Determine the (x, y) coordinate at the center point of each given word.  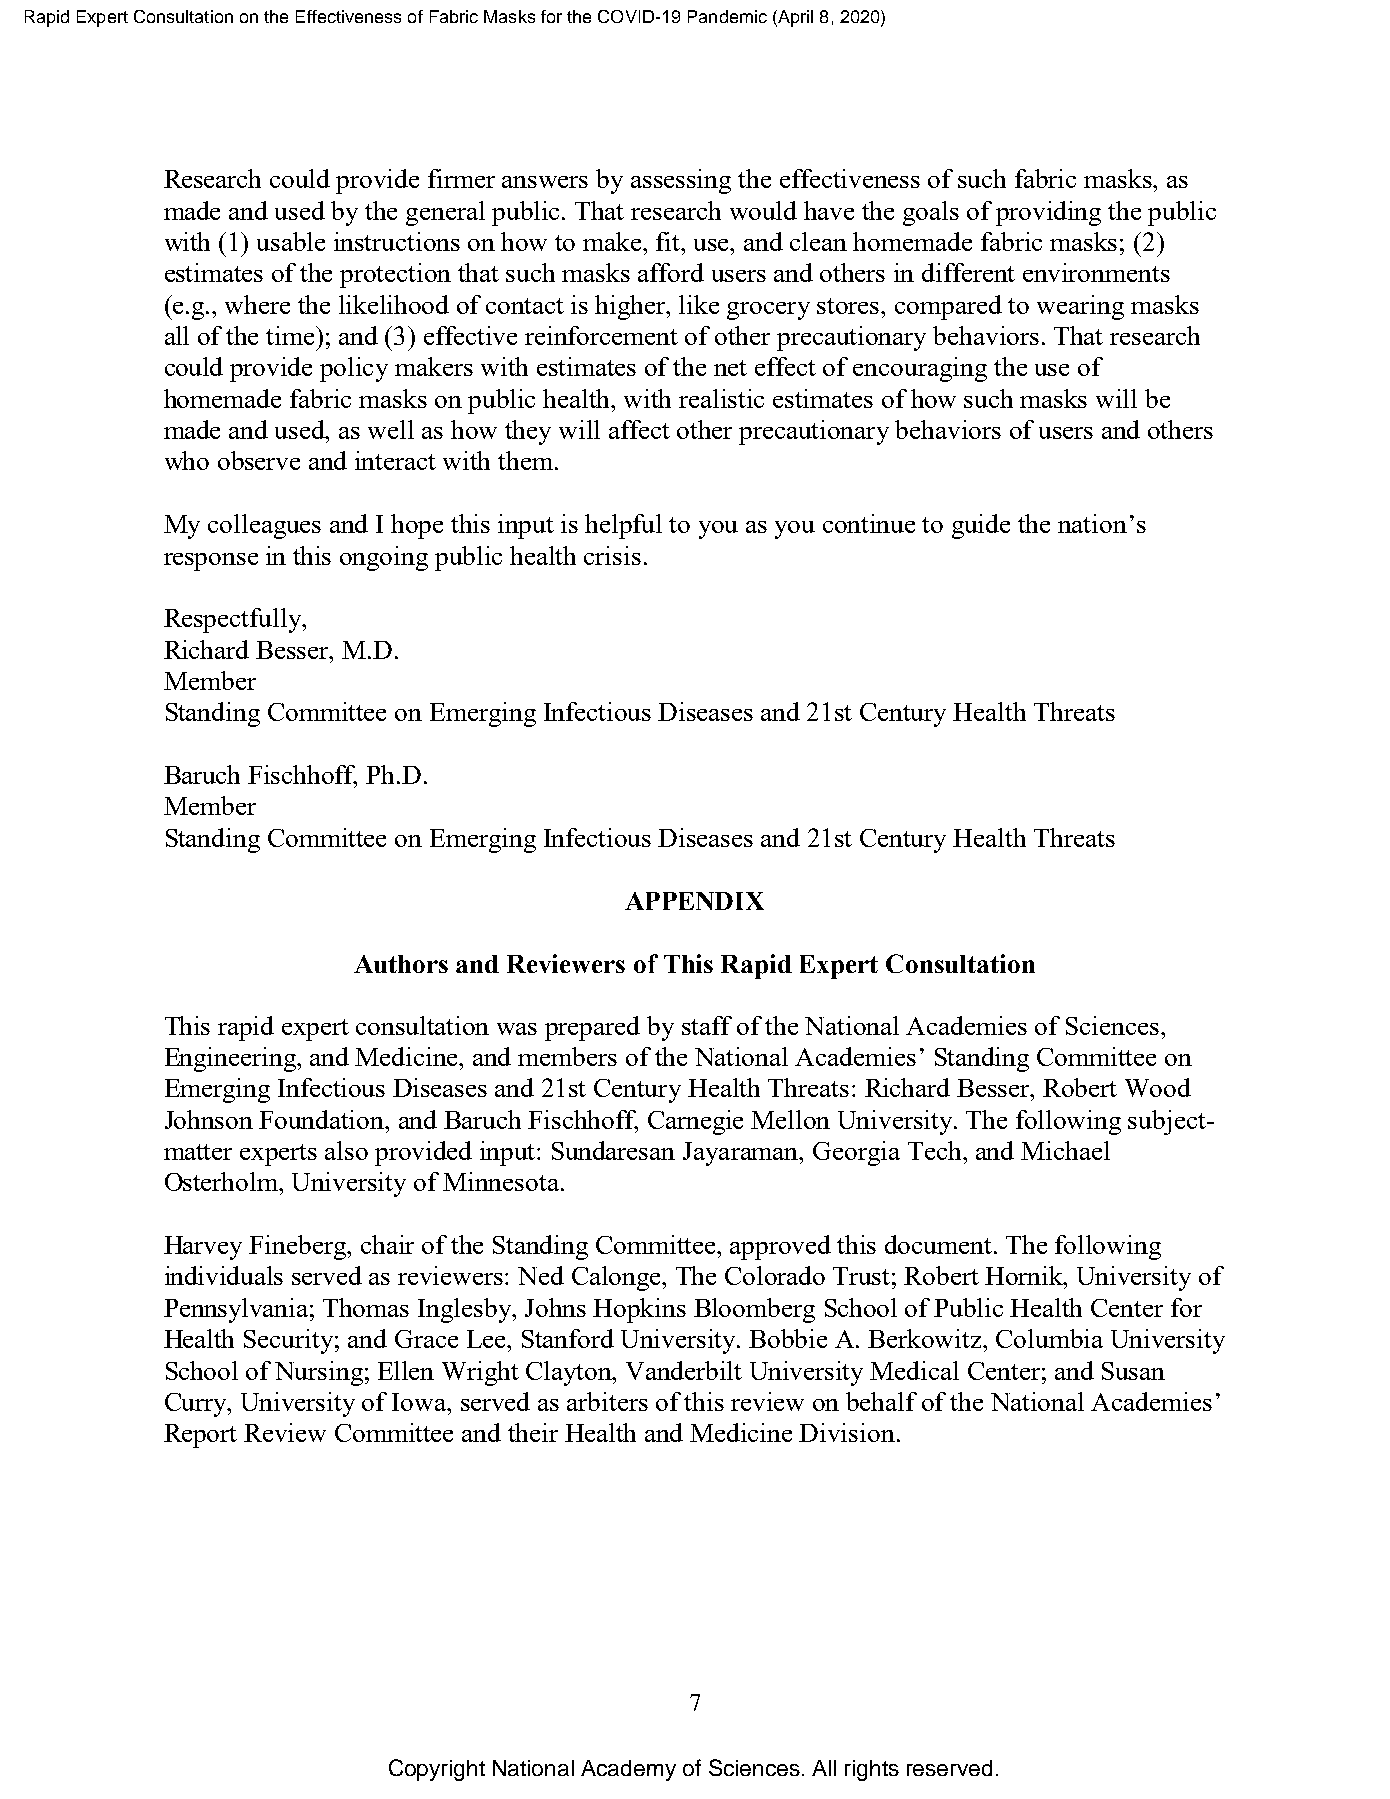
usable (291, 241)
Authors (401, 964)
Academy (628, 1770)
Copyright (437, 1770)
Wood (1158, 1087)
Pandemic (727, 16)
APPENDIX (694, 901)
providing (1048, 213)
